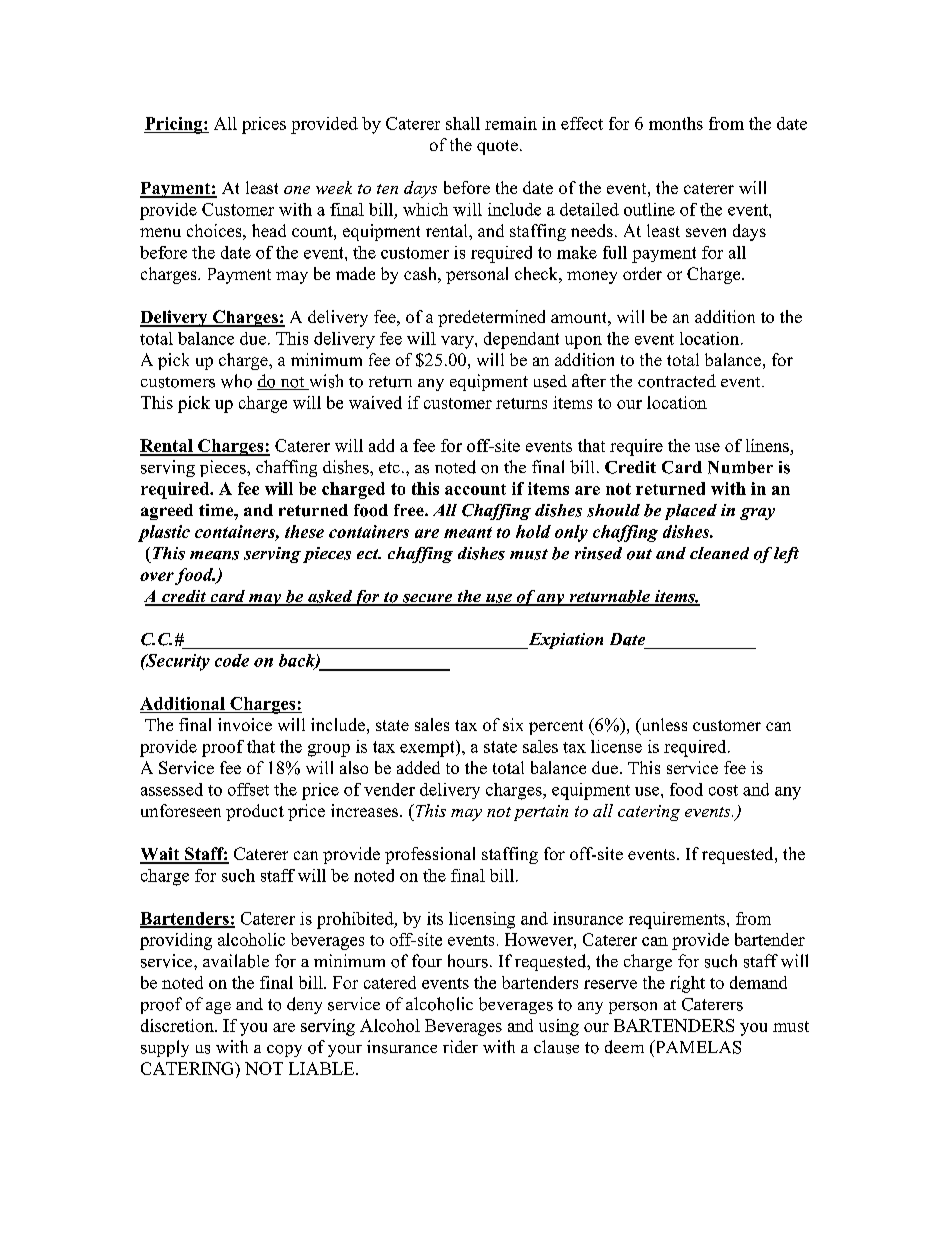  I want to click on etc, so click(389, 467).
